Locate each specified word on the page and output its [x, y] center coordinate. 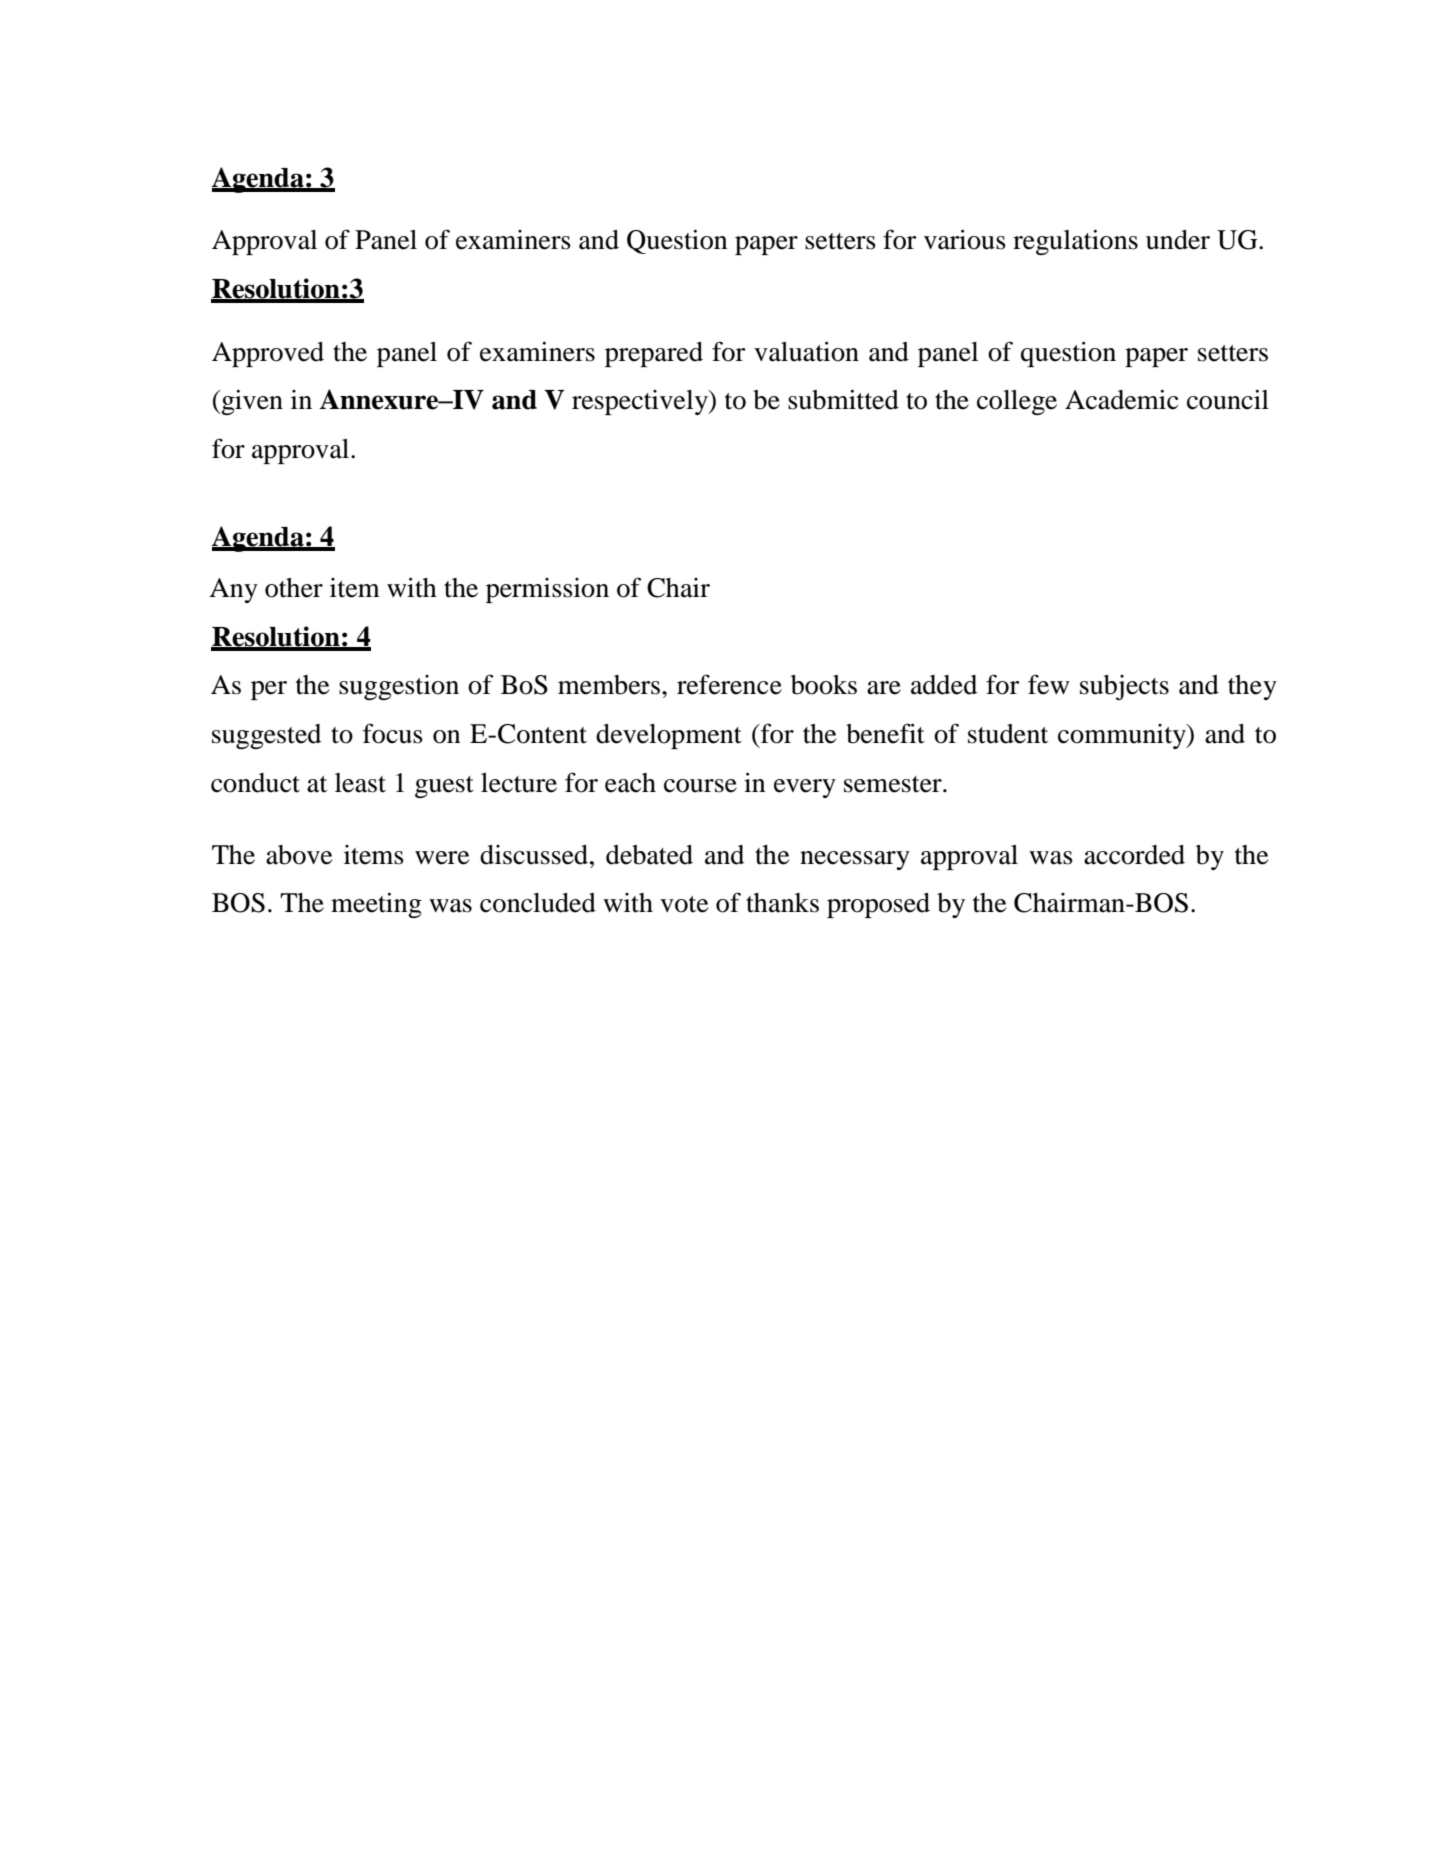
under [1178, 240]
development [669, 736]
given [251, 402]
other [294, 588]
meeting [376, 905]
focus [393, 733]
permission [547, 590]
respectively [641, 402]
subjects [1124, 687]
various [965, 239]
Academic [1121, 399]
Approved [268, 354]
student [1008, 734]
